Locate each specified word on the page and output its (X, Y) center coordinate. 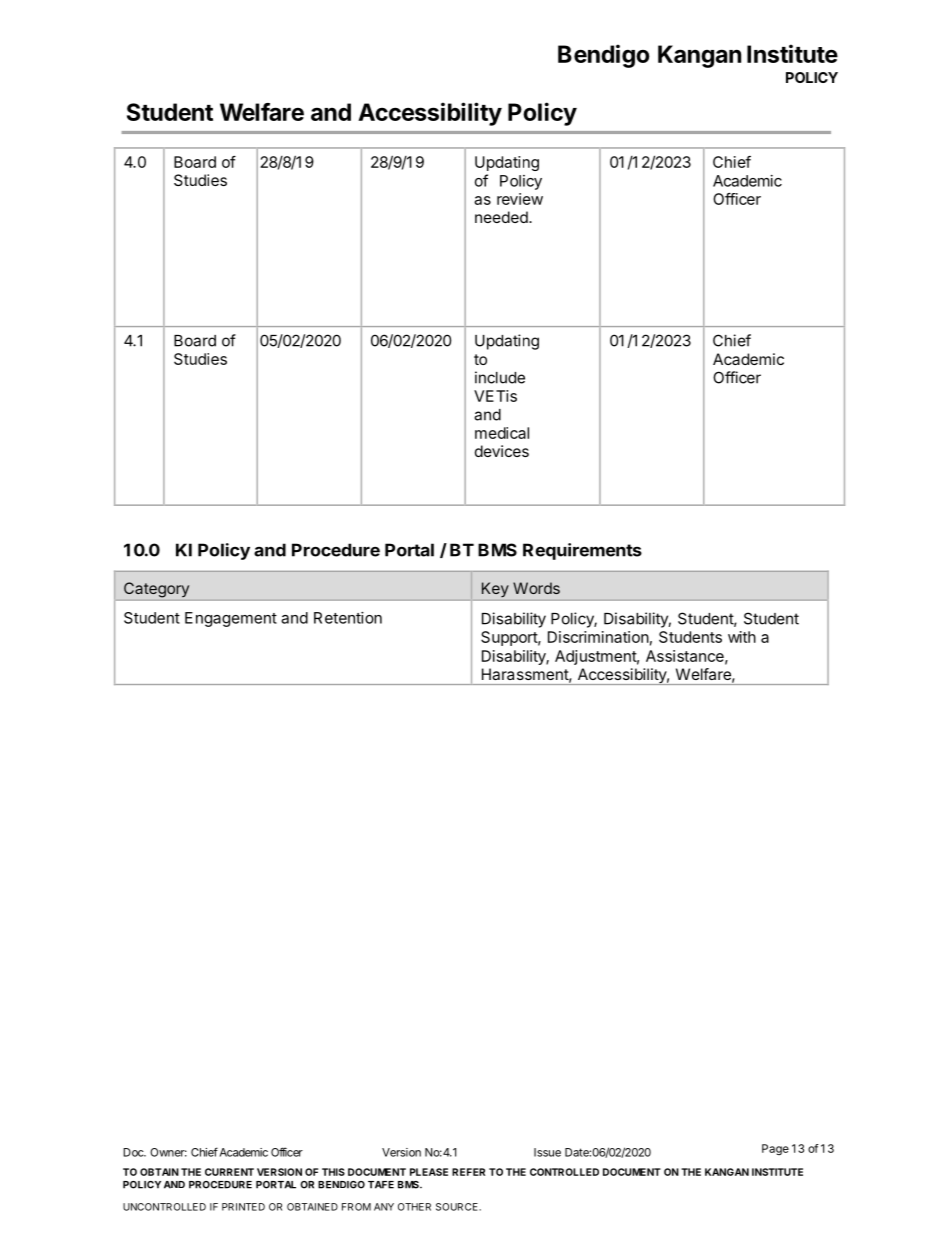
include (500, 377)
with (742, 637)
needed (502, 217)
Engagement (231, 619)
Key (495, 589)
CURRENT (229, 1172)
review (520, 199)
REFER (468, 1172)
